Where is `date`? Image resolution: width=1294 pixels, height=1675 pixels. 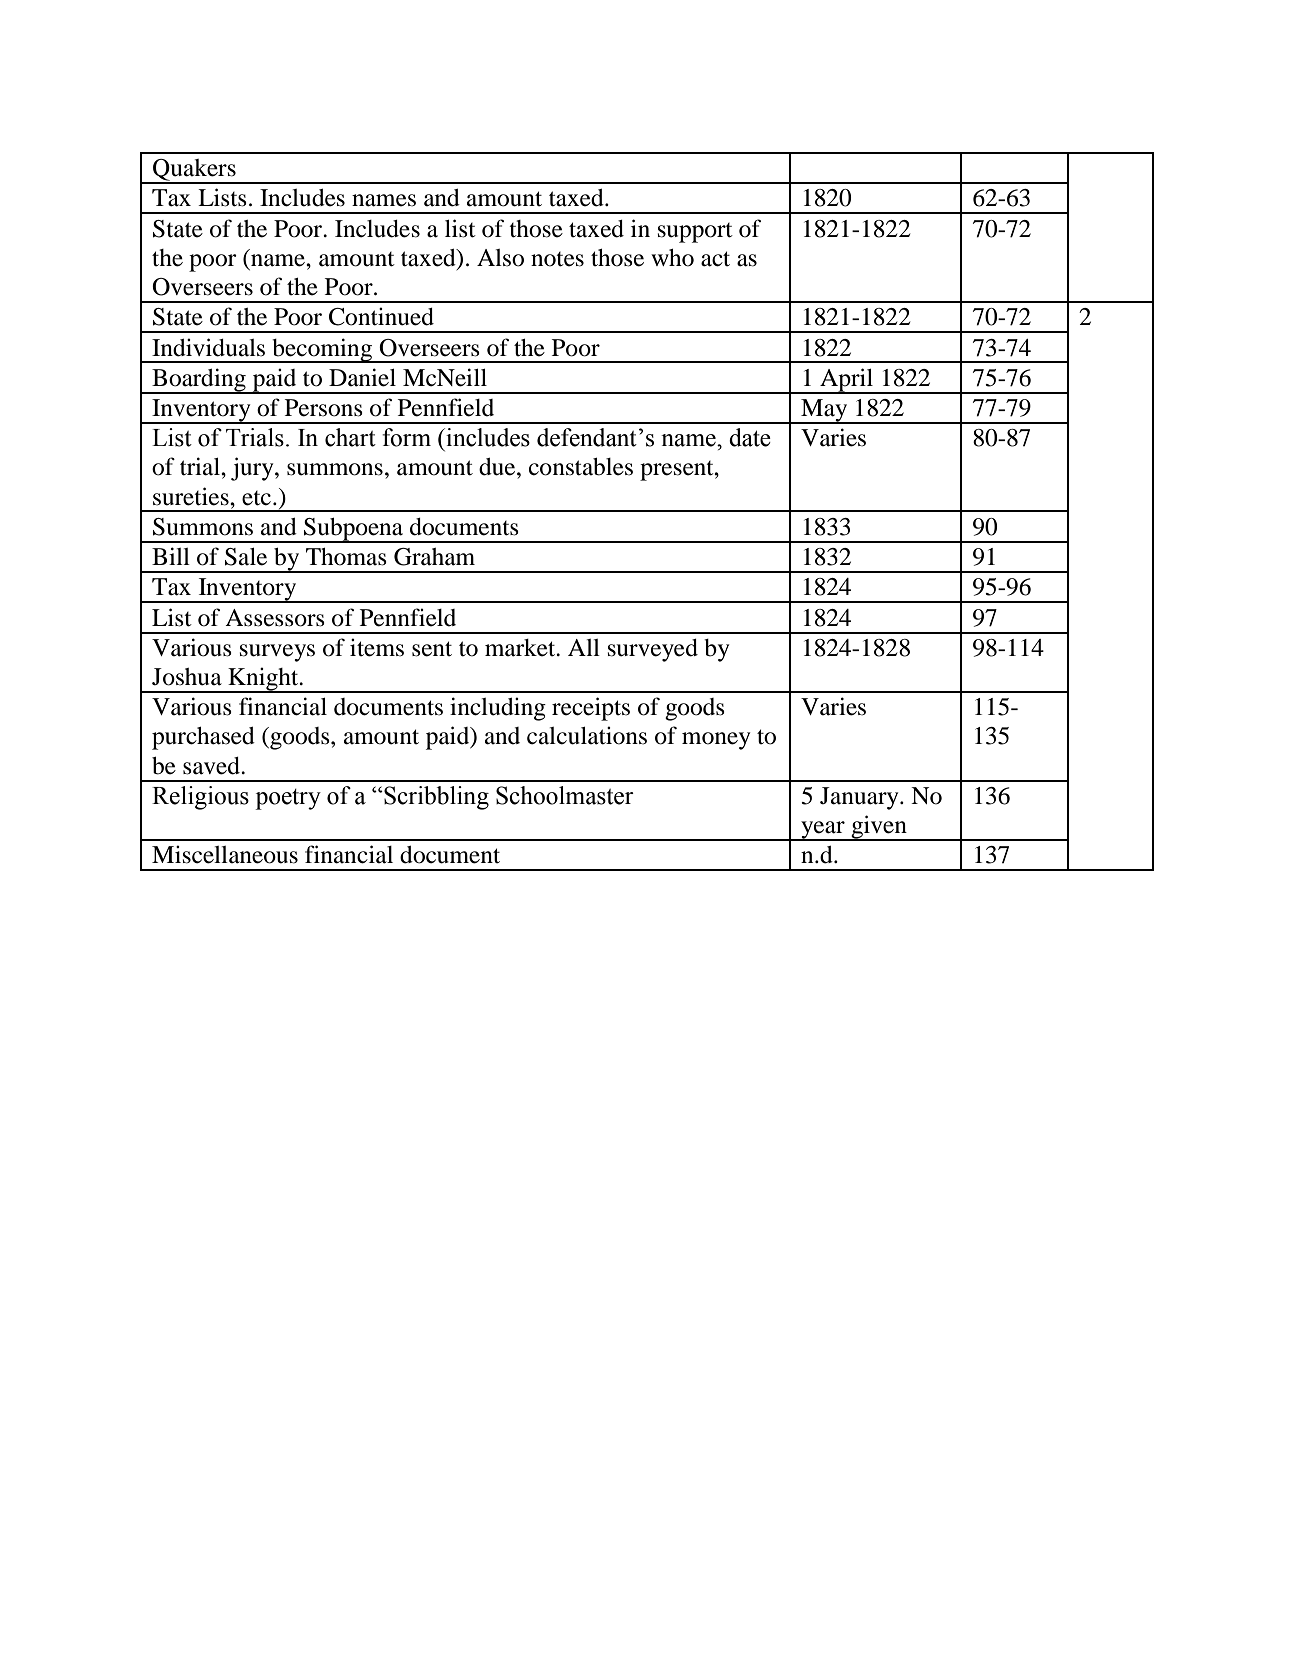 date is located at coordinates (750, 437).
